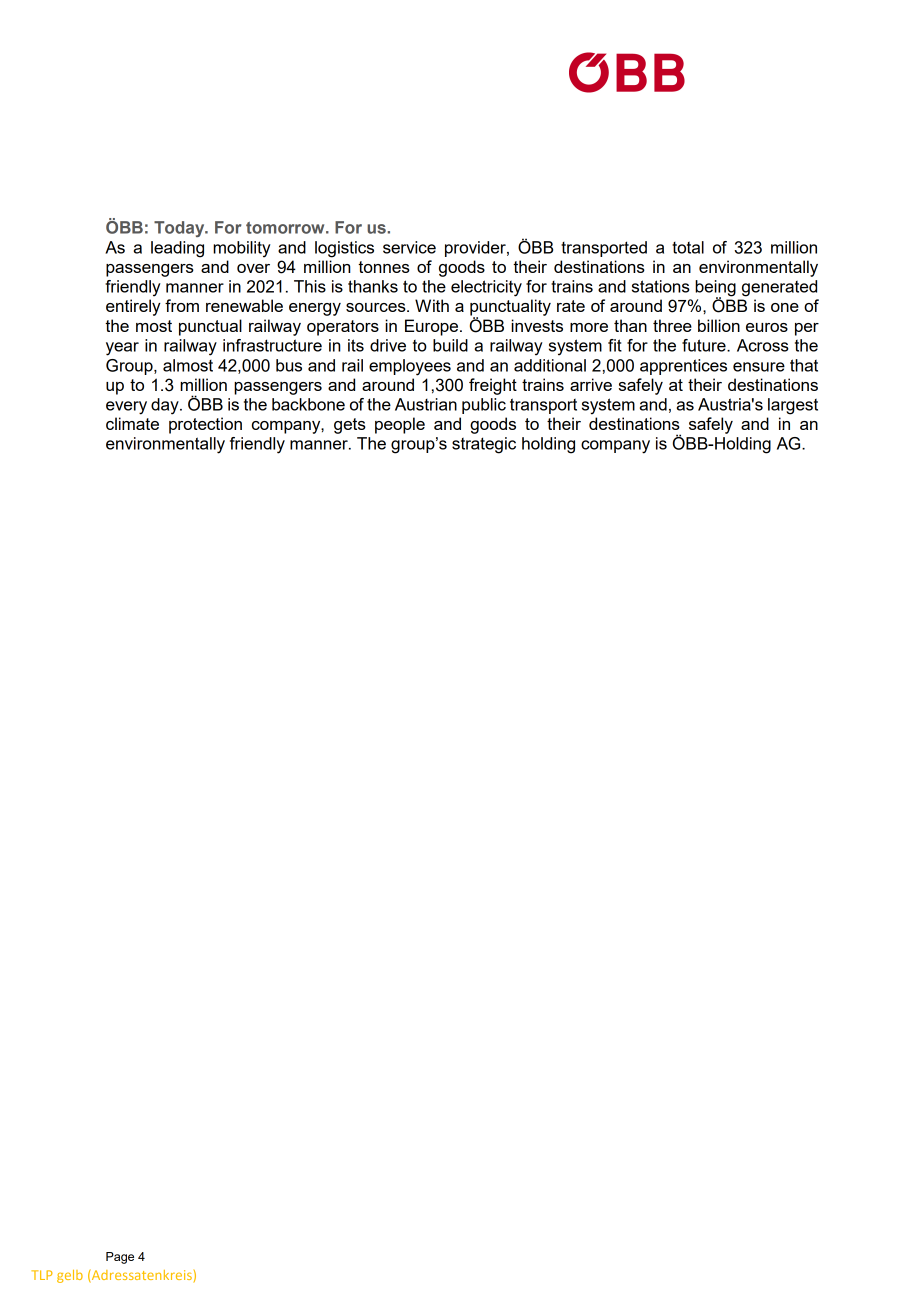 This screenshot has height=1308, width=924. Describe the element at coordinates (177, 249) in the screenshot. I see `leading` at that location.
